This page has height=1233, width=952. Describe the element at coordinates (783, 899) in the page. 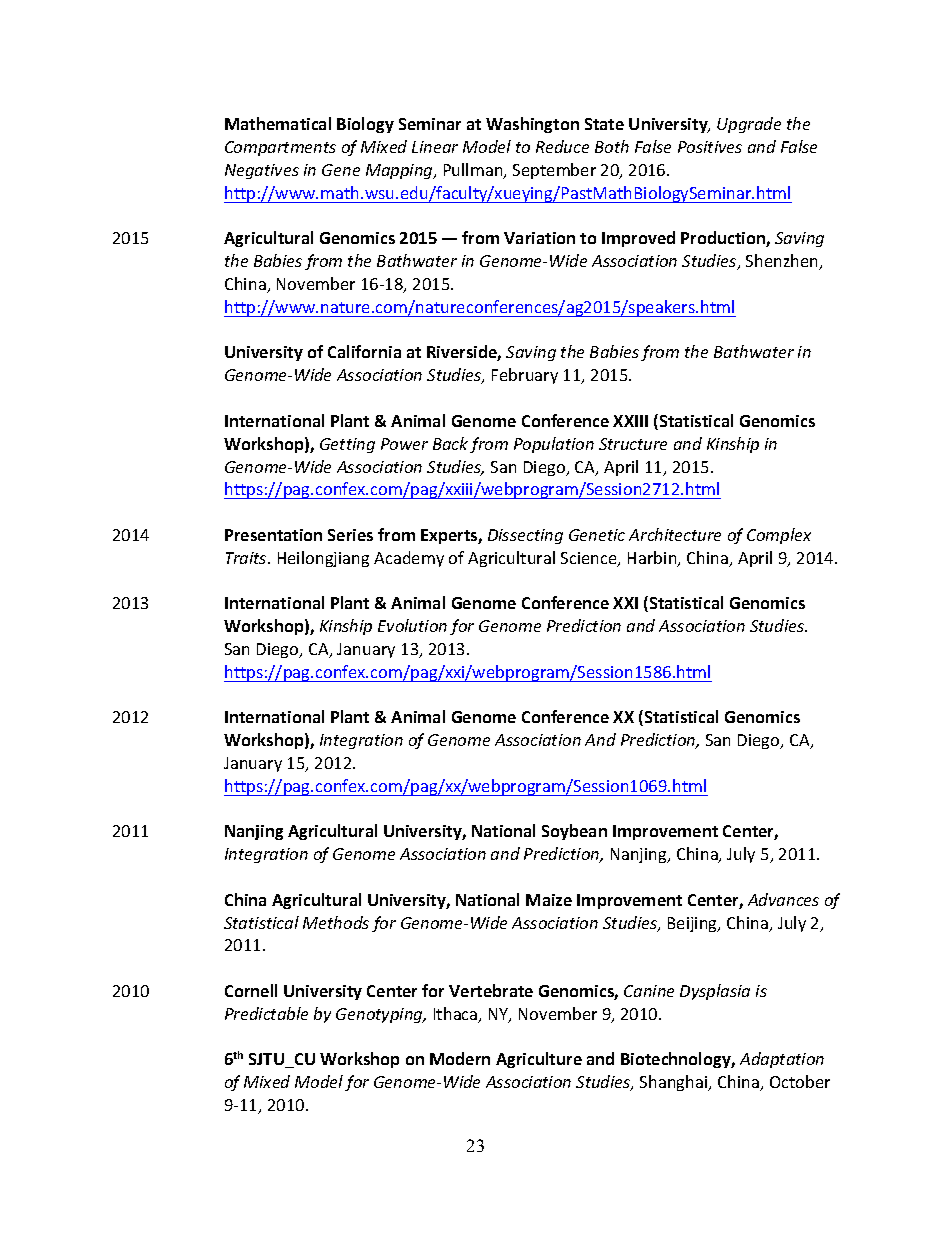

I see `Advances` at that location.
